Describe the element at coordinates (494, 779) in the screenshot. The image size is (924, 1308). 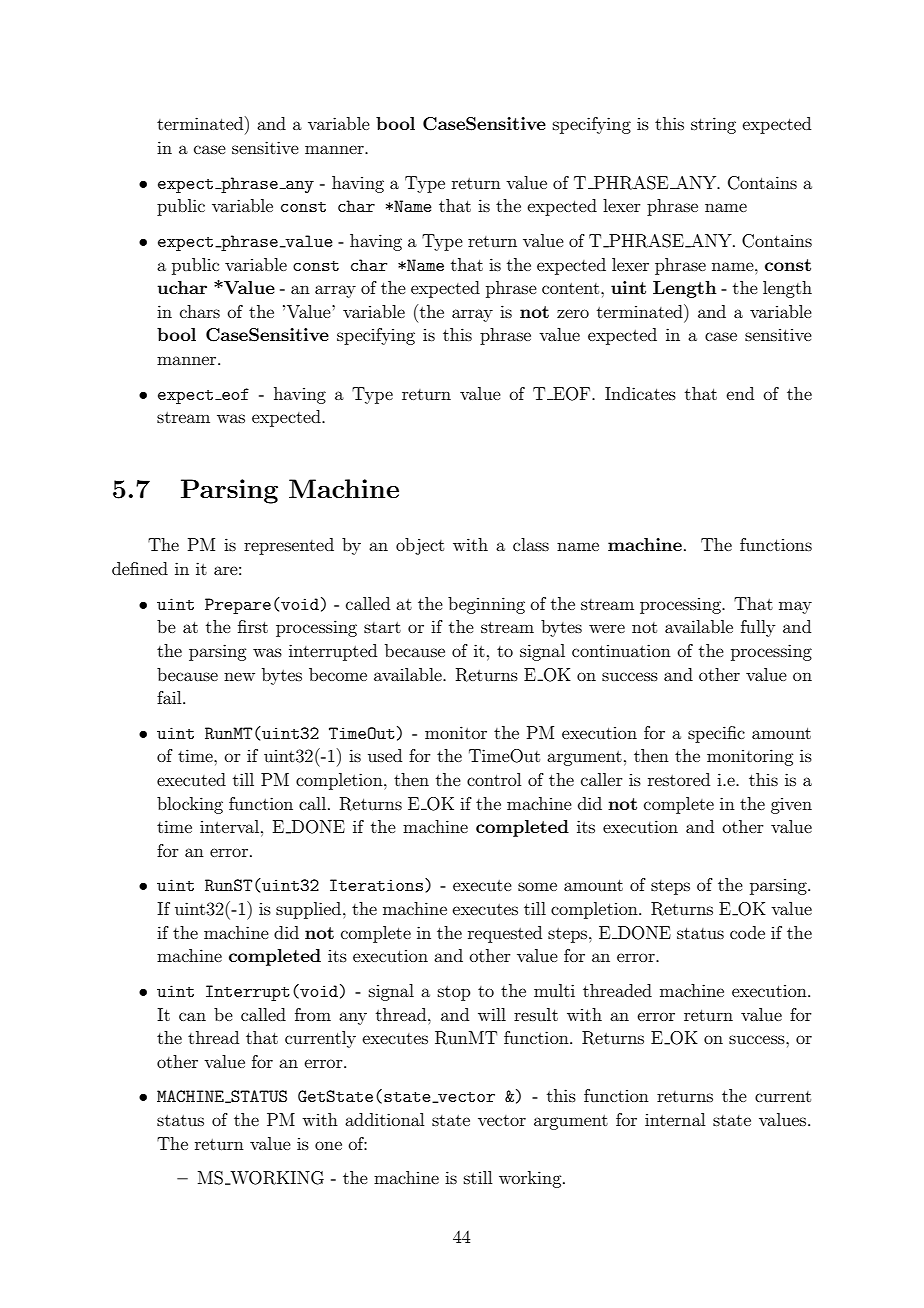
I see `control` at that location.
